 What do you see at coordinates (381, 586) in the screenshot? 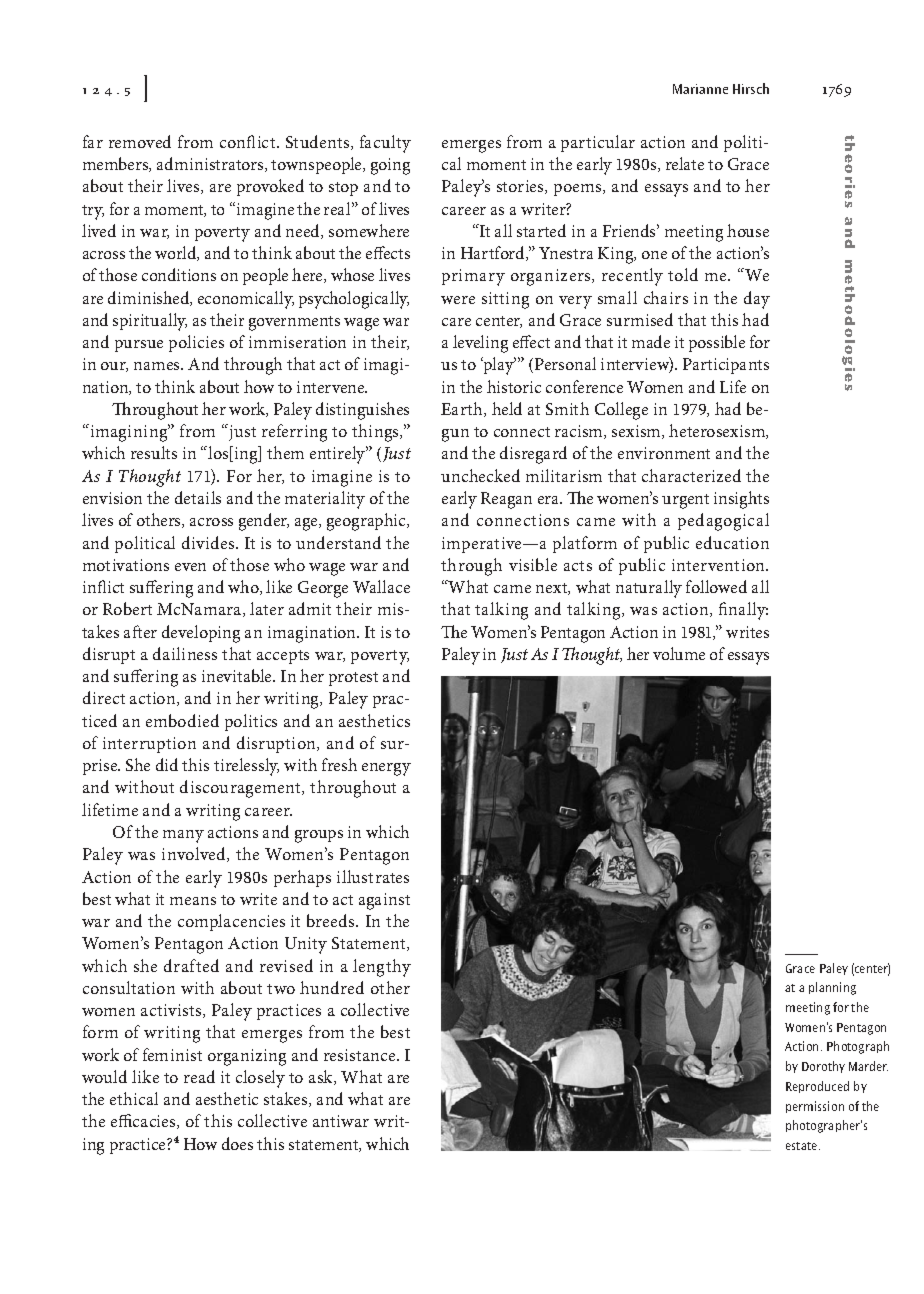
I see `Wallace` at bounding box center [381, 586].
